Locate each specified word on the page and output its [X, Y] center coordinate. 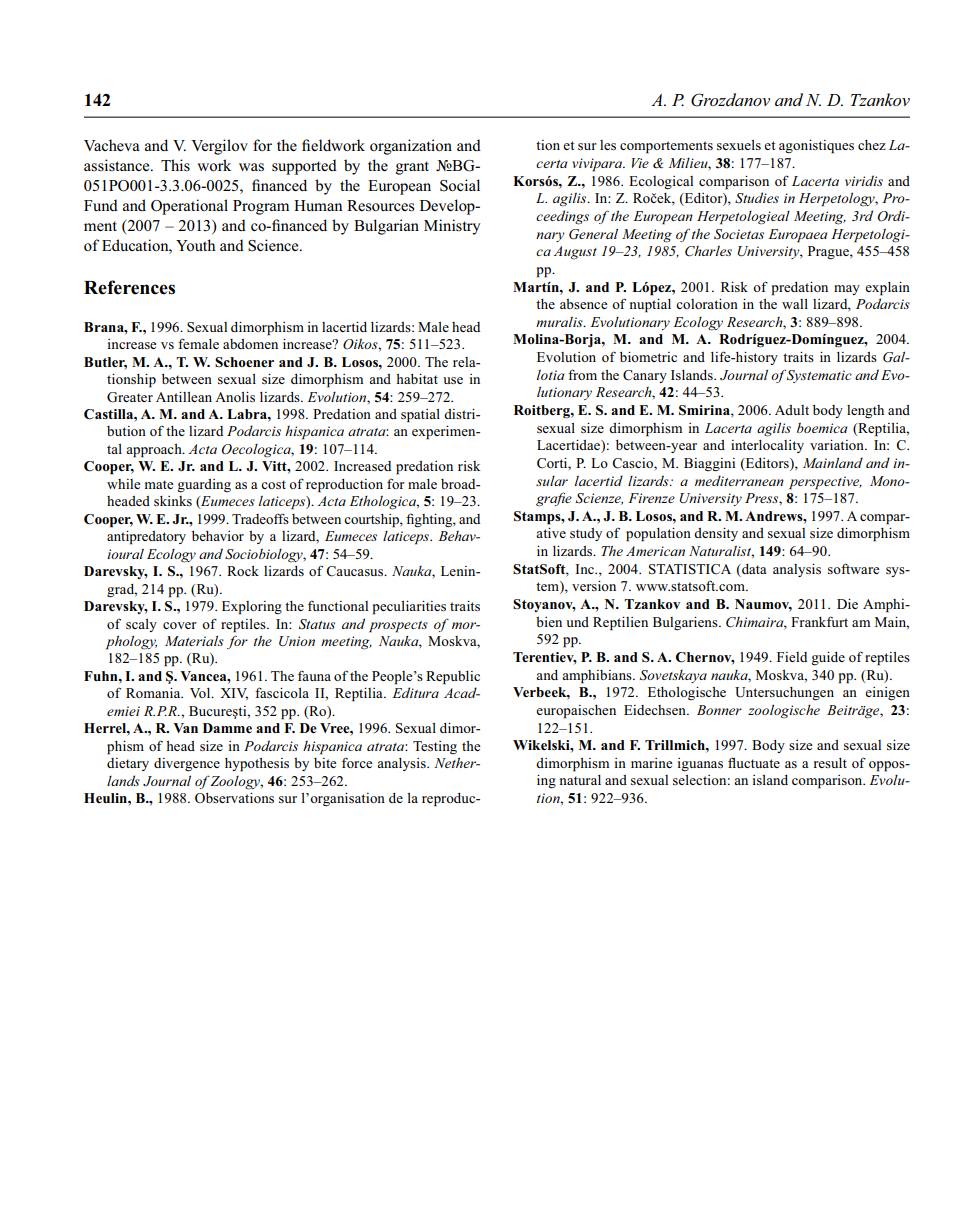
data [753, 569]
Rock [243, 571]
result [830, 763]
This [175, 165]
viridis [864, 180]
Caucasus [356, 571]
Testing [435, 747]
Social [460, 185]
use [453, 380]
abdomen [250, 344]
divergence [187, 765]
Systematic [818, 376]
